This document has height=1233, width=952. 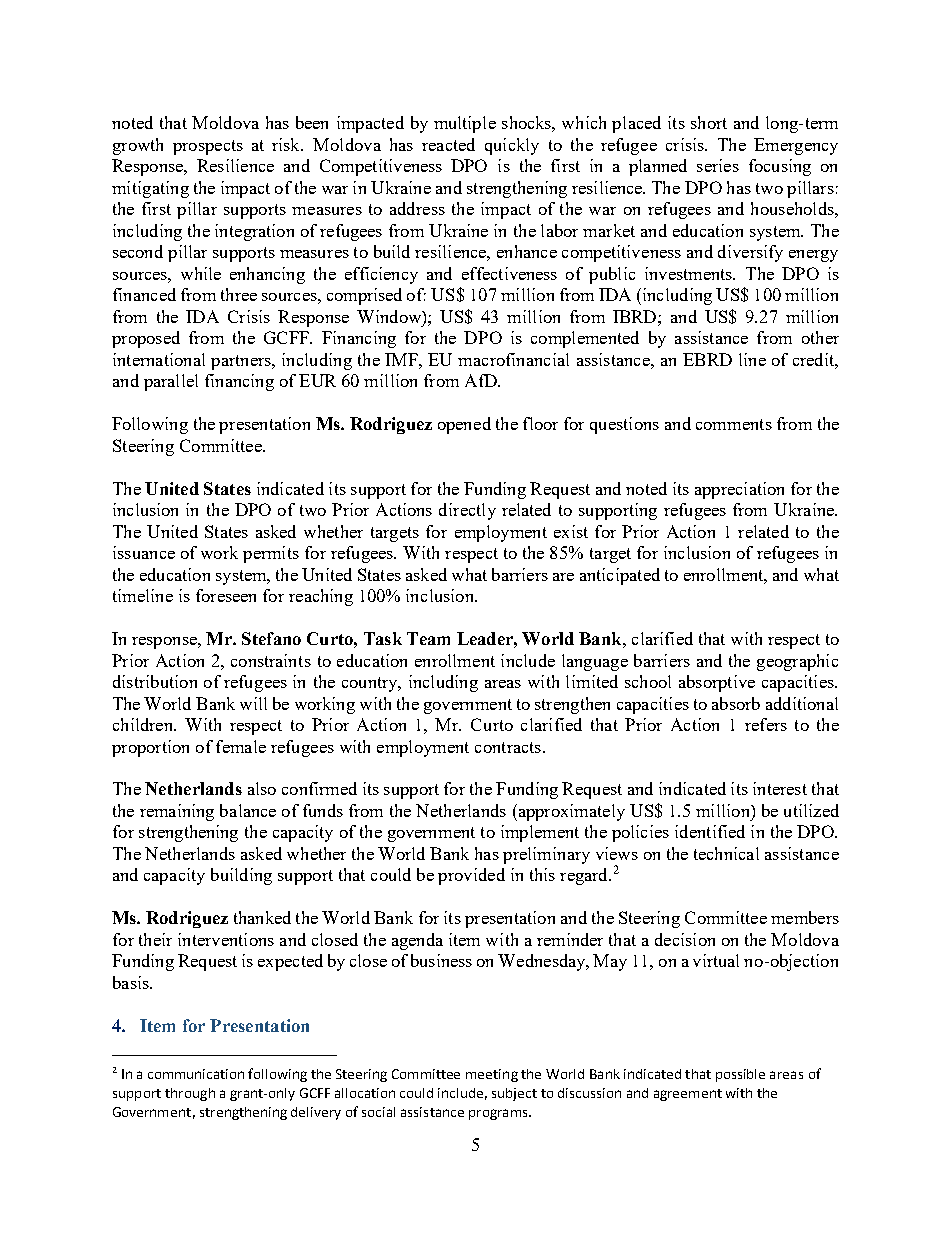 What do you see at coordinates (208, 147) in the document?
I see `prospects` at bounding box center [208, 147].
